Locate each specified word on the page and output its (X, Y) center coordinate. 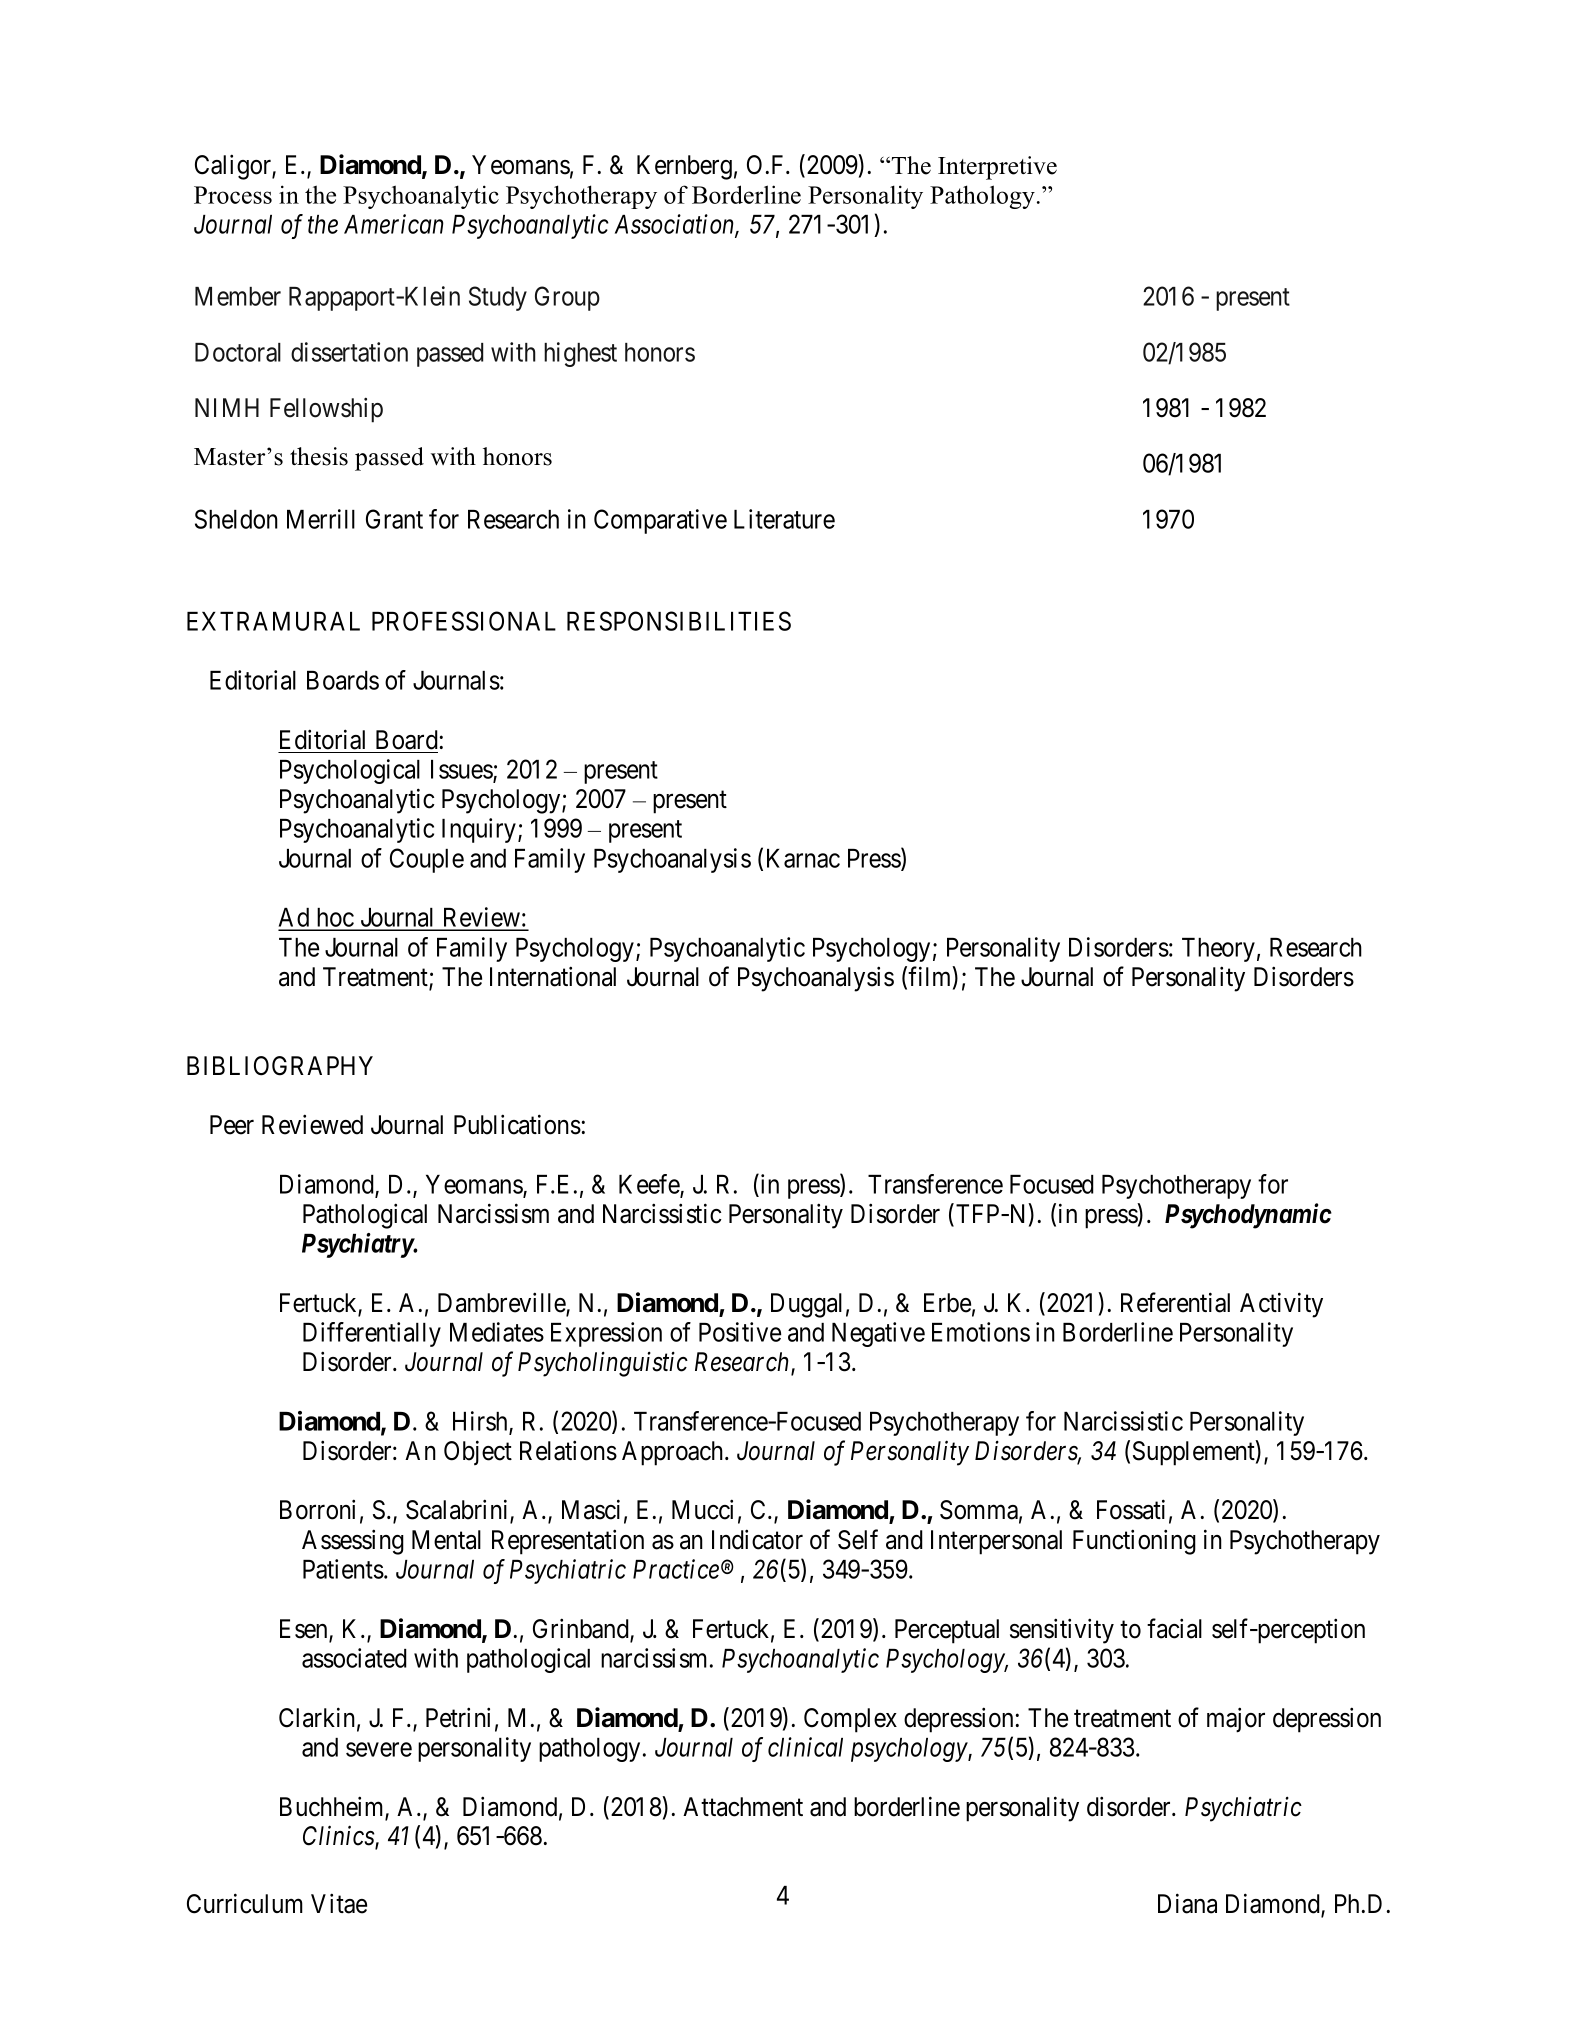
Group (567, 298)
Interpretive (997, 168)
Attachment (743, 1807)
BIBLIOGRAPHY (280, 1066)
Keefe (650, 1185)
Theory (1218, 950)
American (394, 224)
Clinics (339, 1836)
